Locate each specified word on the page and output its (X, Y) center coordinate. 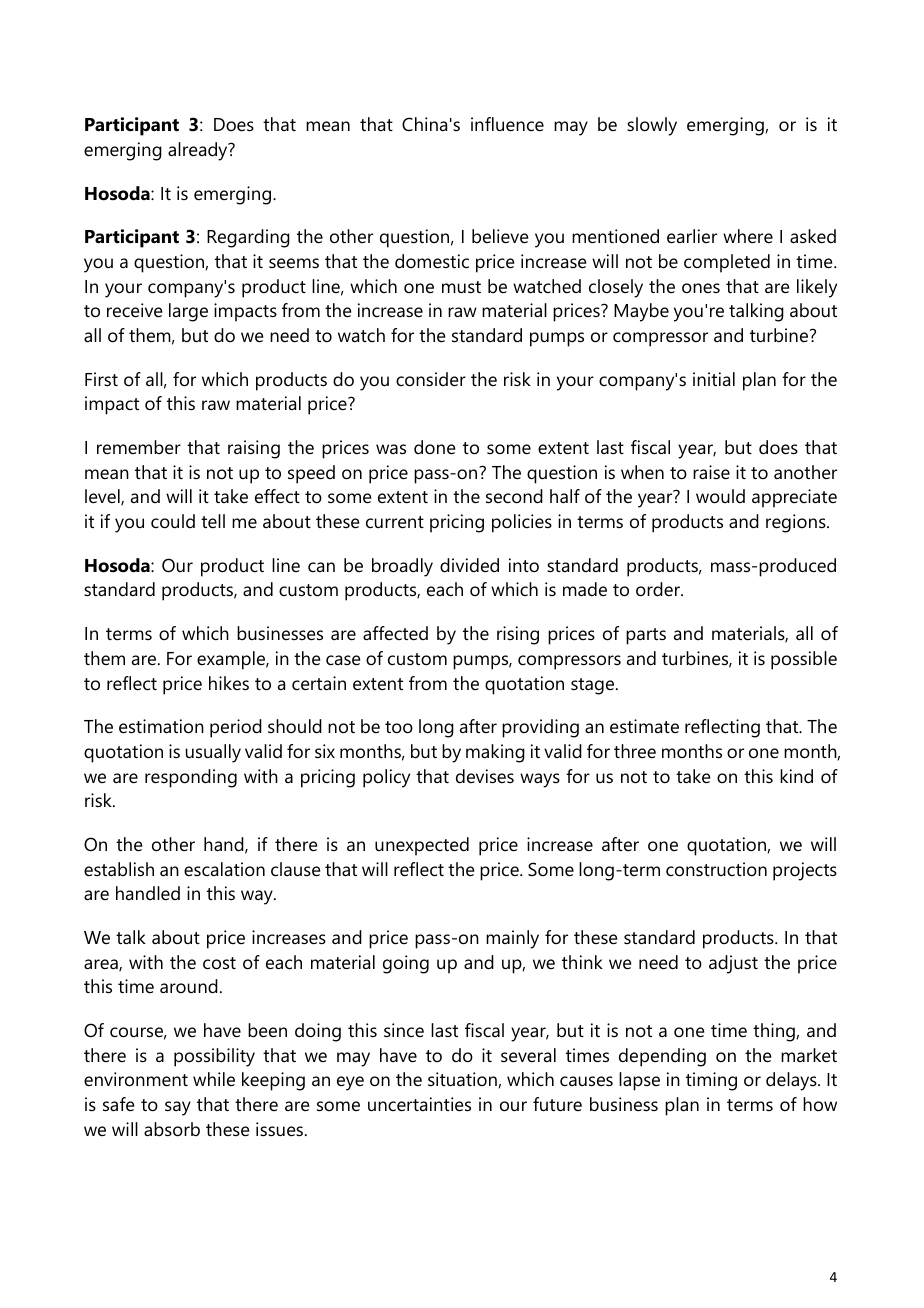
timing (711, 1081)
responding (191, 778)
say (178, 1108)
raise (711, 472)
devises (485, 776)
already (199, 151)
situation (462, 1079)
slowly (652, 126)
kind (796, 776)
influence (507, 124)
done (434, 447)
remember (139, 447)
